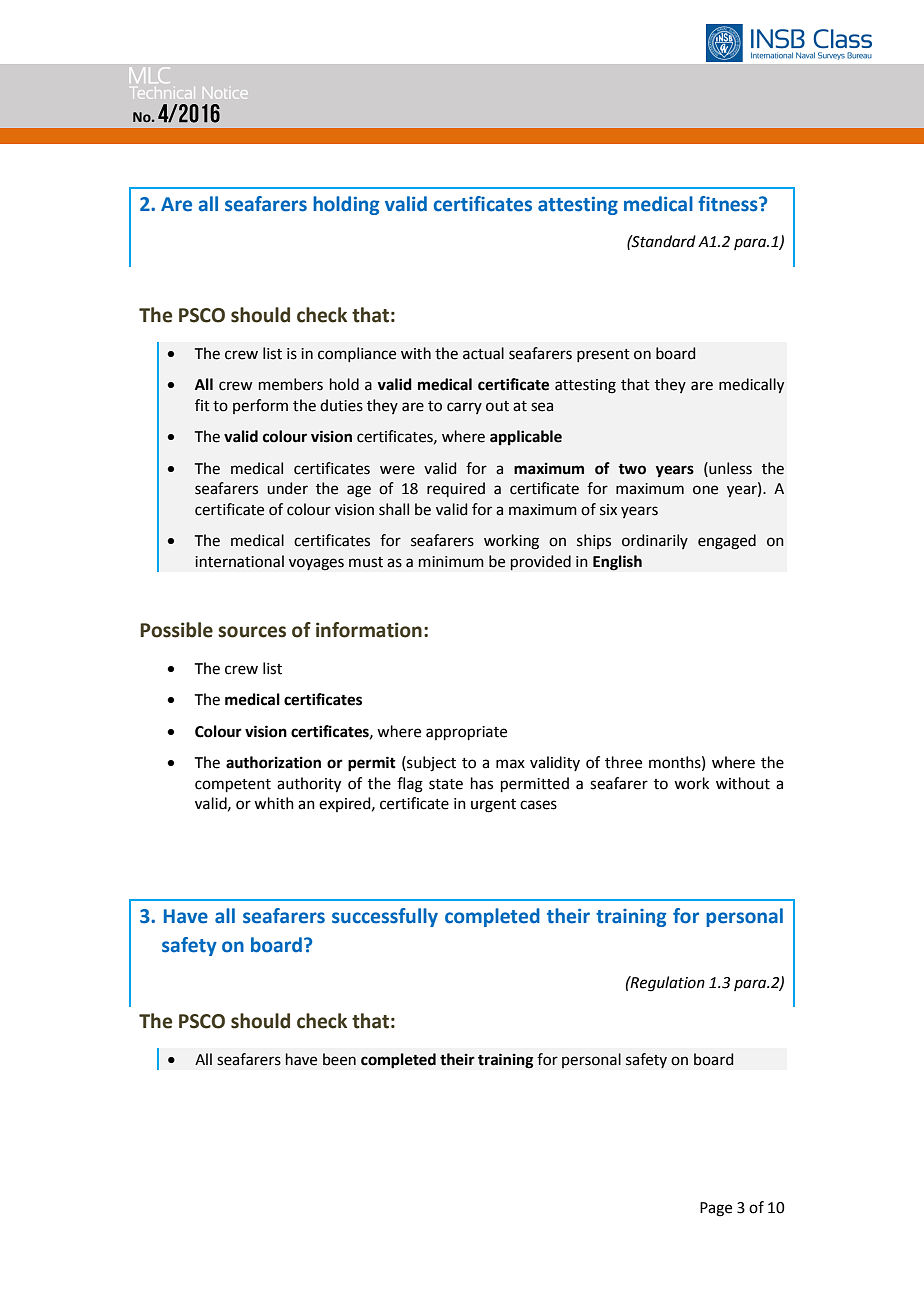 Image resolution: width=924 pixels, height=1308 pixels. What do you see at coordinates (260, 406) in the screenshot?
I see `perform` at bounding box center [260, 406].
